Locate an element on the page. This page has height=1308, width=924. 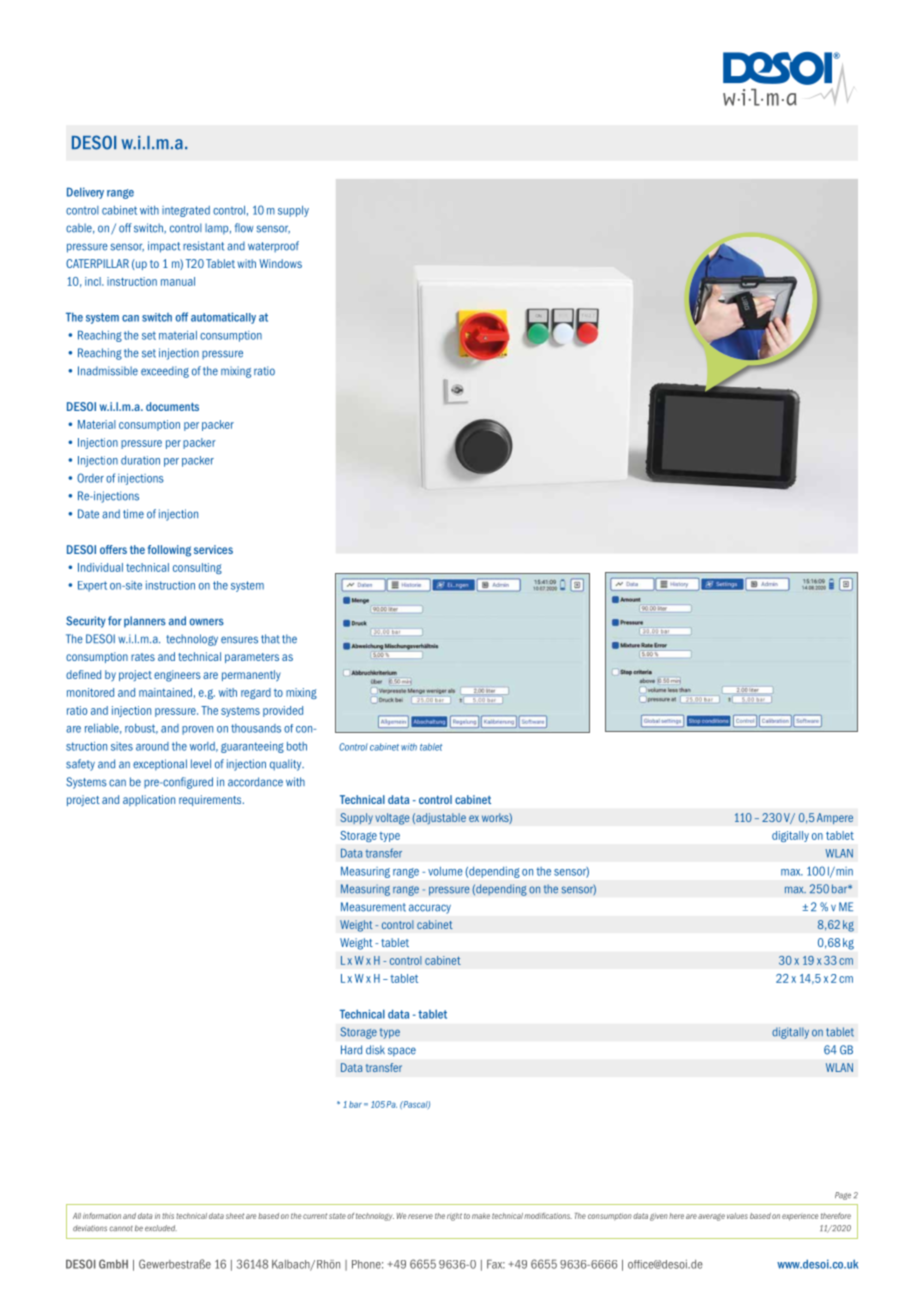
following is located at coordinates (169, 551).
